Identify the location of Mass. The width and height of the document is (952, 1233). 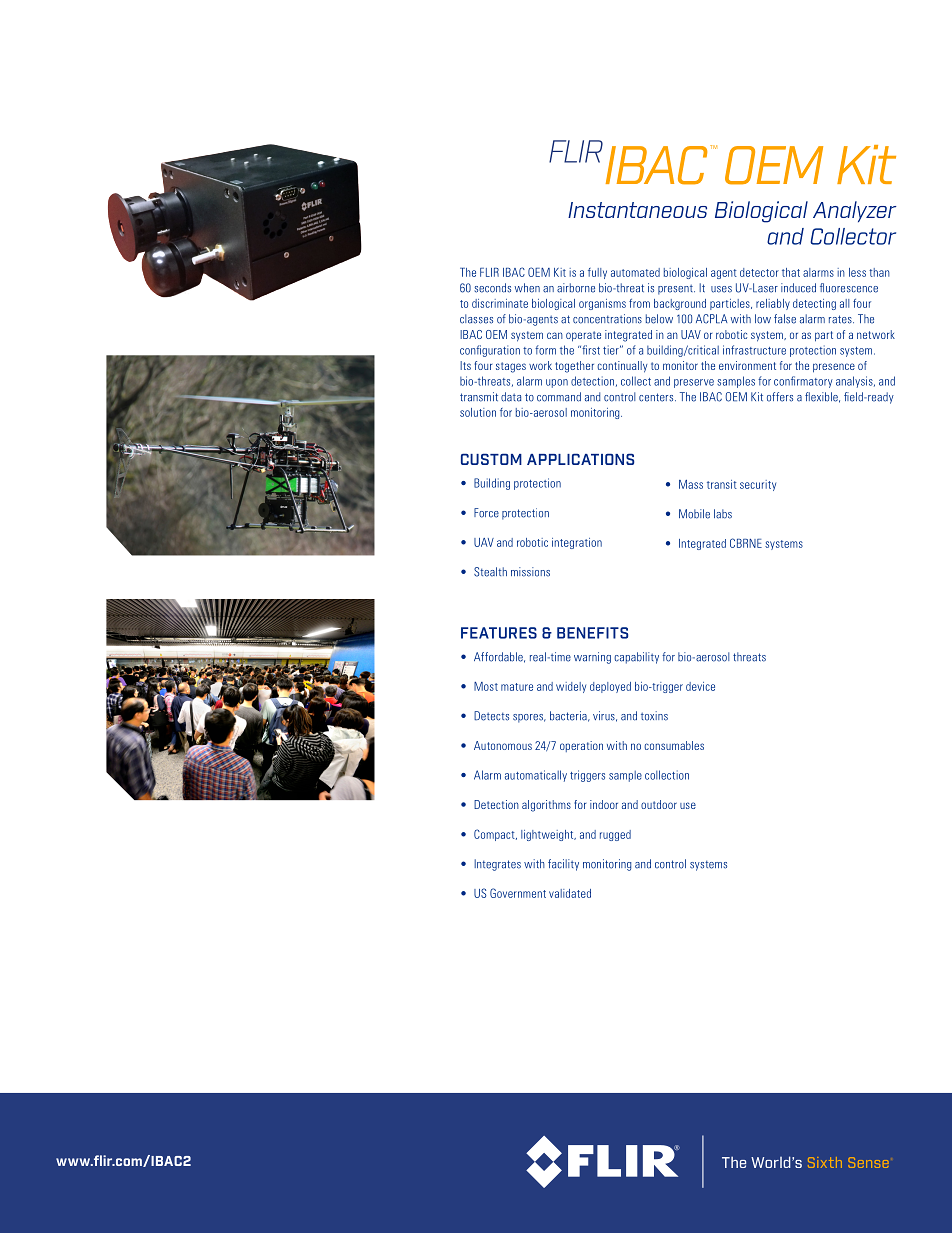
(691, 484).
